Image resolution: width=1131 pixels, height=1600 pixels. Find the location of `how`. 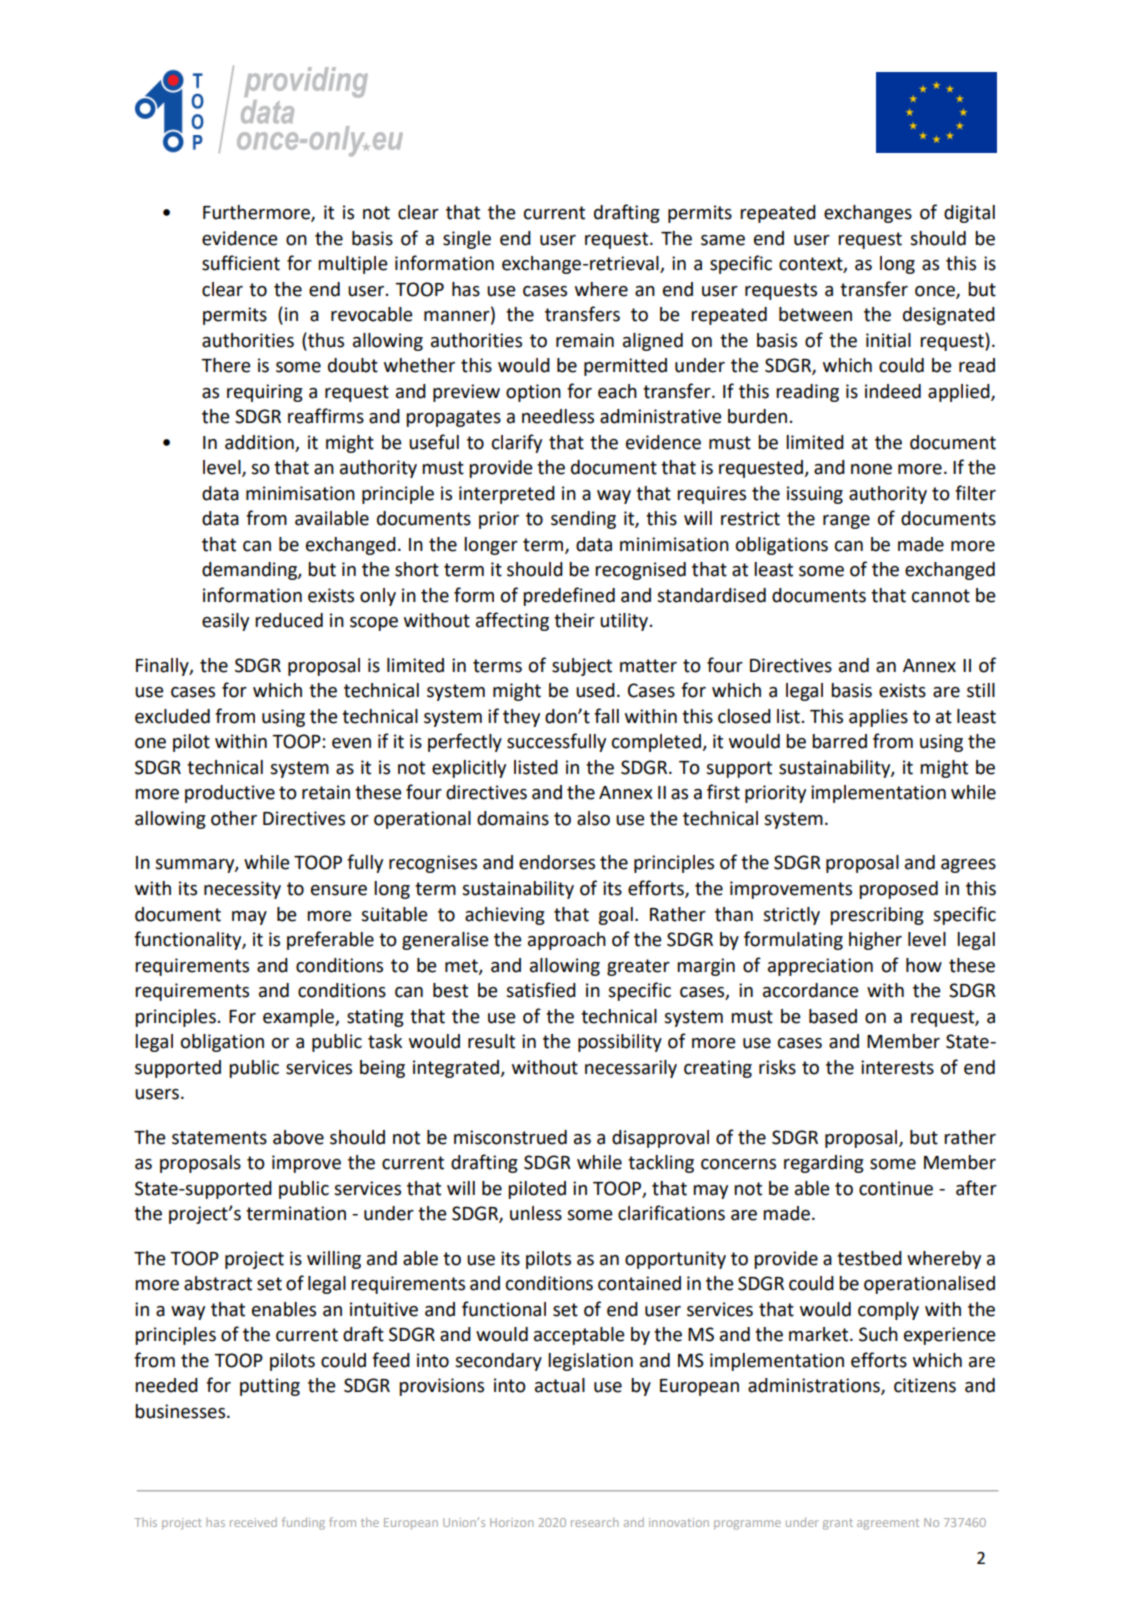

how is located at coordinates (924, 965).
